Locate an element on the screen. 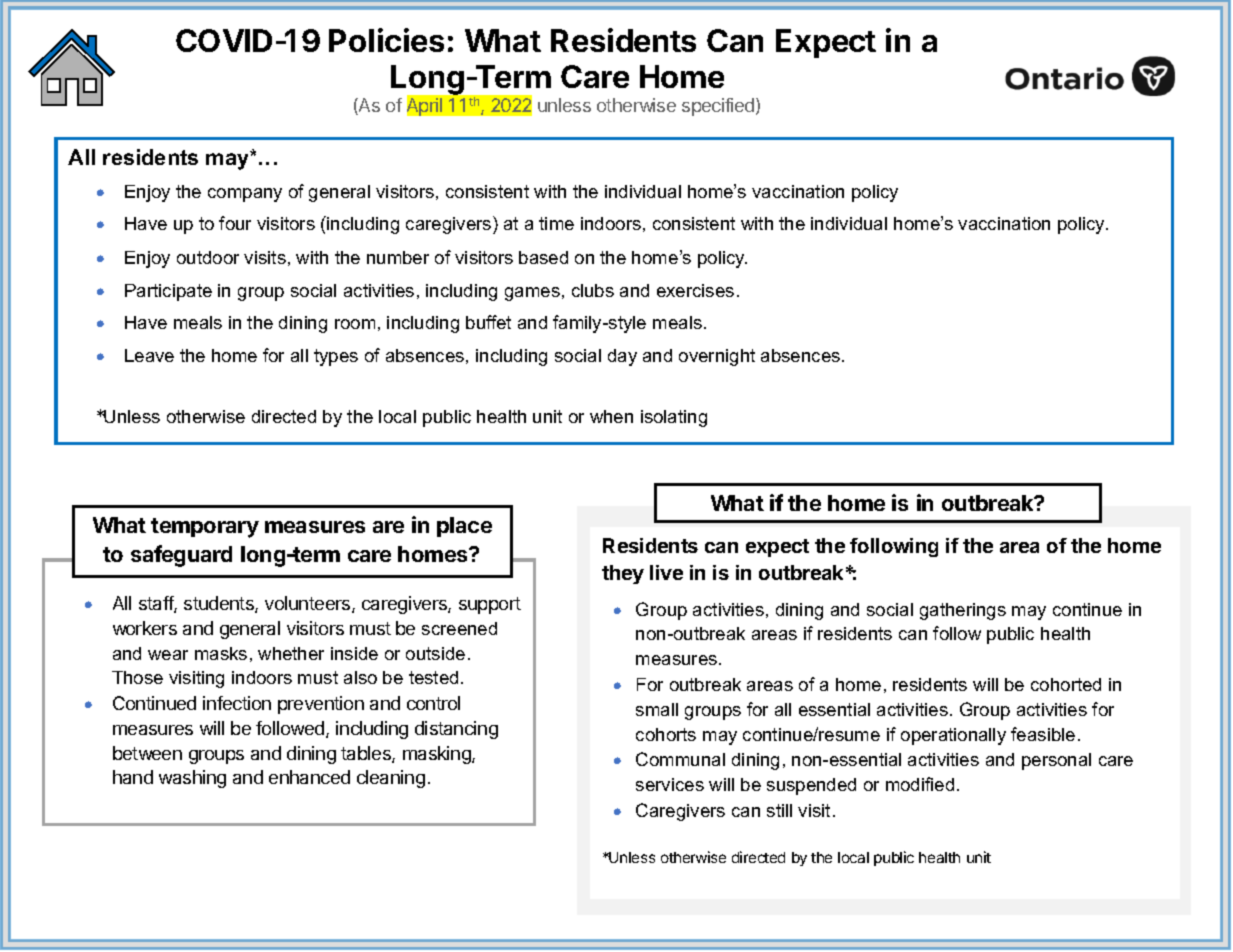  washing is located at coordinates (192, 779).
